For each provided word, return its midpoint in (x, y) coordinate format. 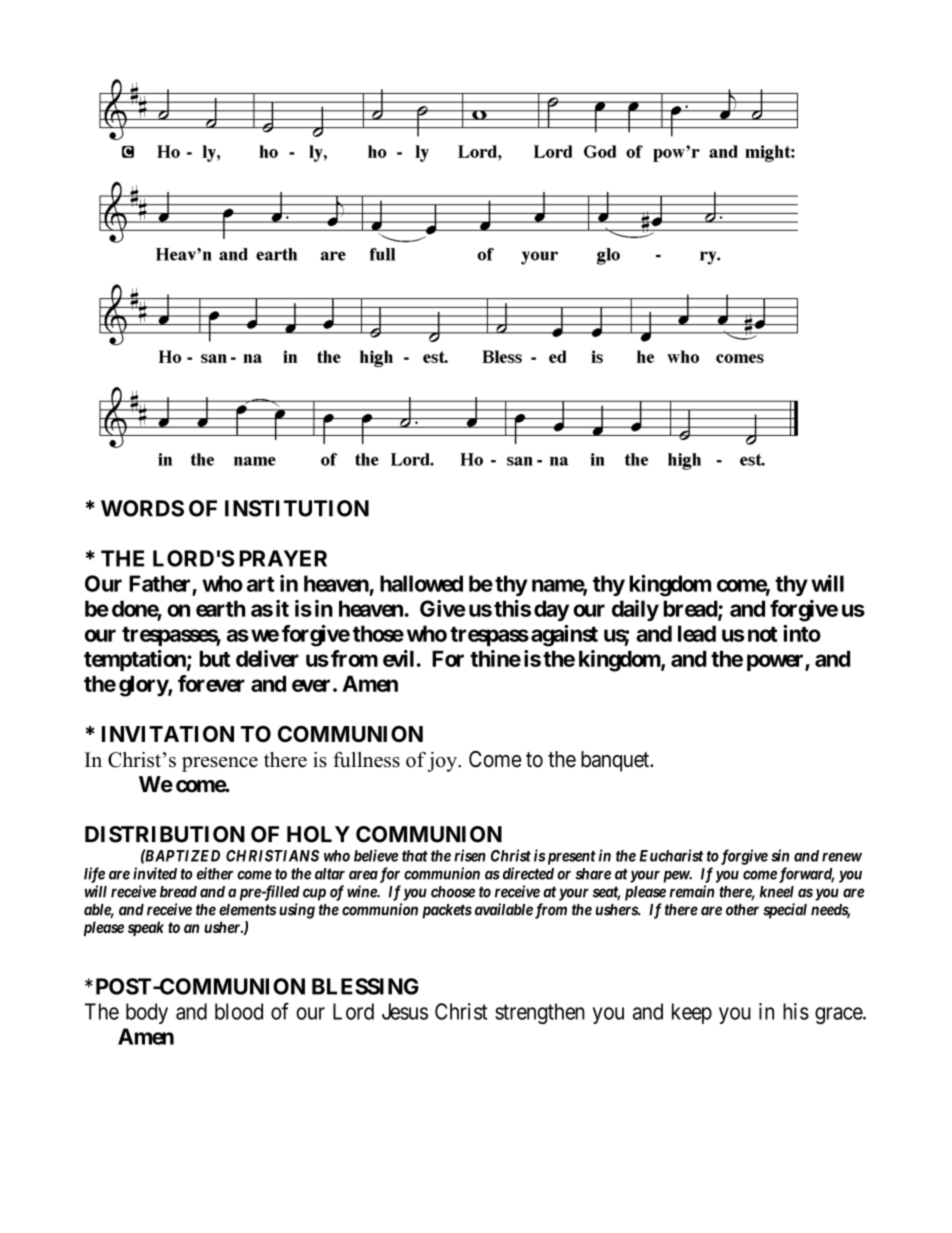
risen (470, 855)
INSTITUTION (297, 508)
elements (247, 910)
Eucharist (671, 855)
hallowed (421, 583)
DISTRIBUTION (165, 834)
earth (220, 608)
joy (443, 762)
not (762, 634)
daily (635, 610)
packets (447, 911)
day (551, 610)
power (776, 662)
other (742, 910)
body (147, 1013)
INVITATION (168, 734)
